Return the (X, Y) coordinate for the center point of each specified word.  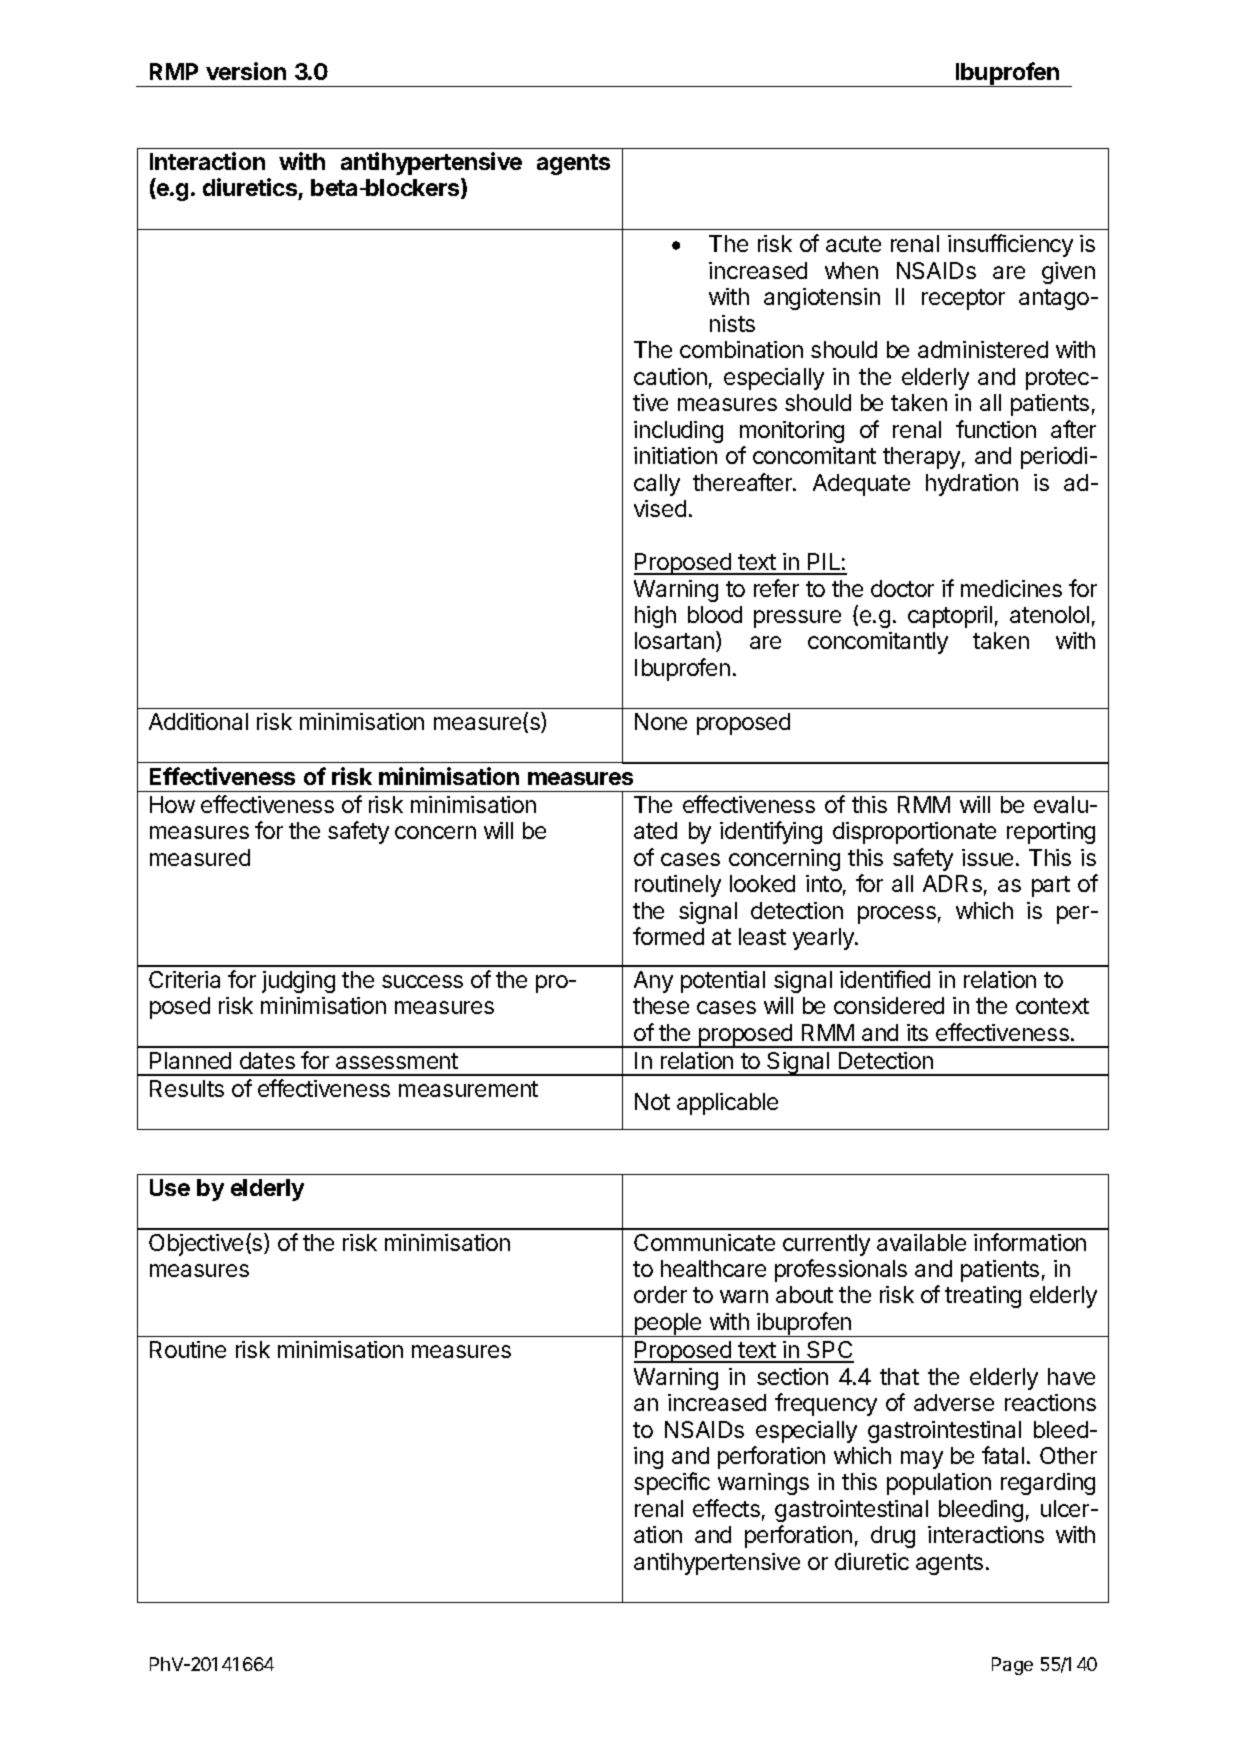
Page (1012, 1666)
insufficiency (1010, 245)
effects (726, 1508)
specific (672, 1483)
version (246, 71)
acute (853, 244)
